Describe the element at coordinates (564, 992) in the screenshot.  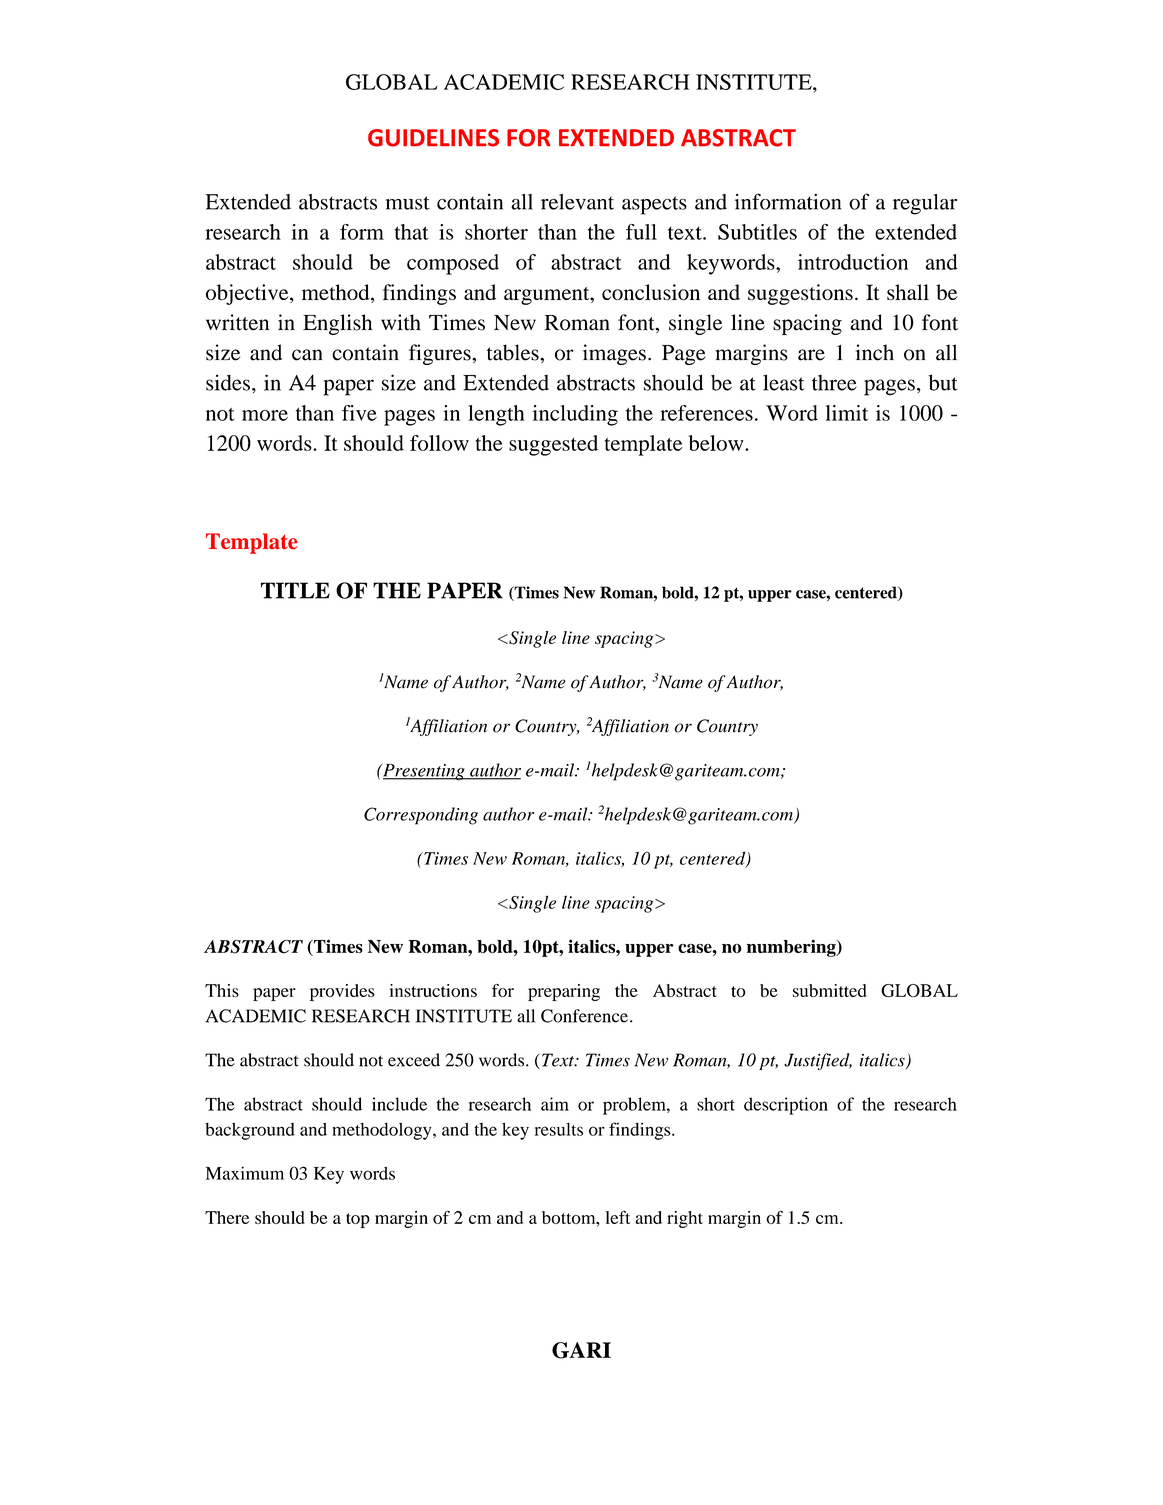
I see `preparing` at that location.
